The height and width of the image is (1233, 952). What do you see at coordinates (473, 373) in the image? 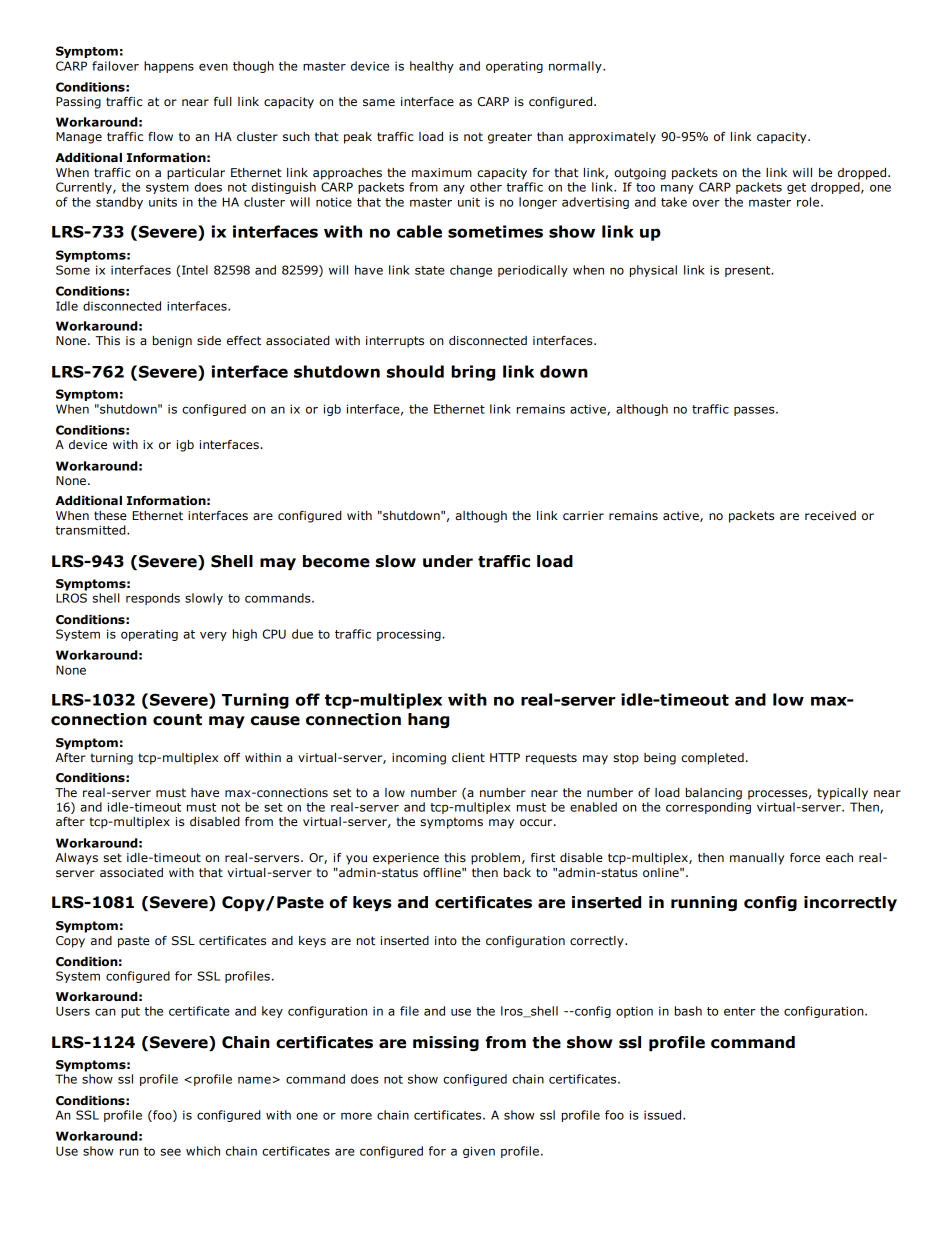
I see `bring` at bounding box center [473, 373].
